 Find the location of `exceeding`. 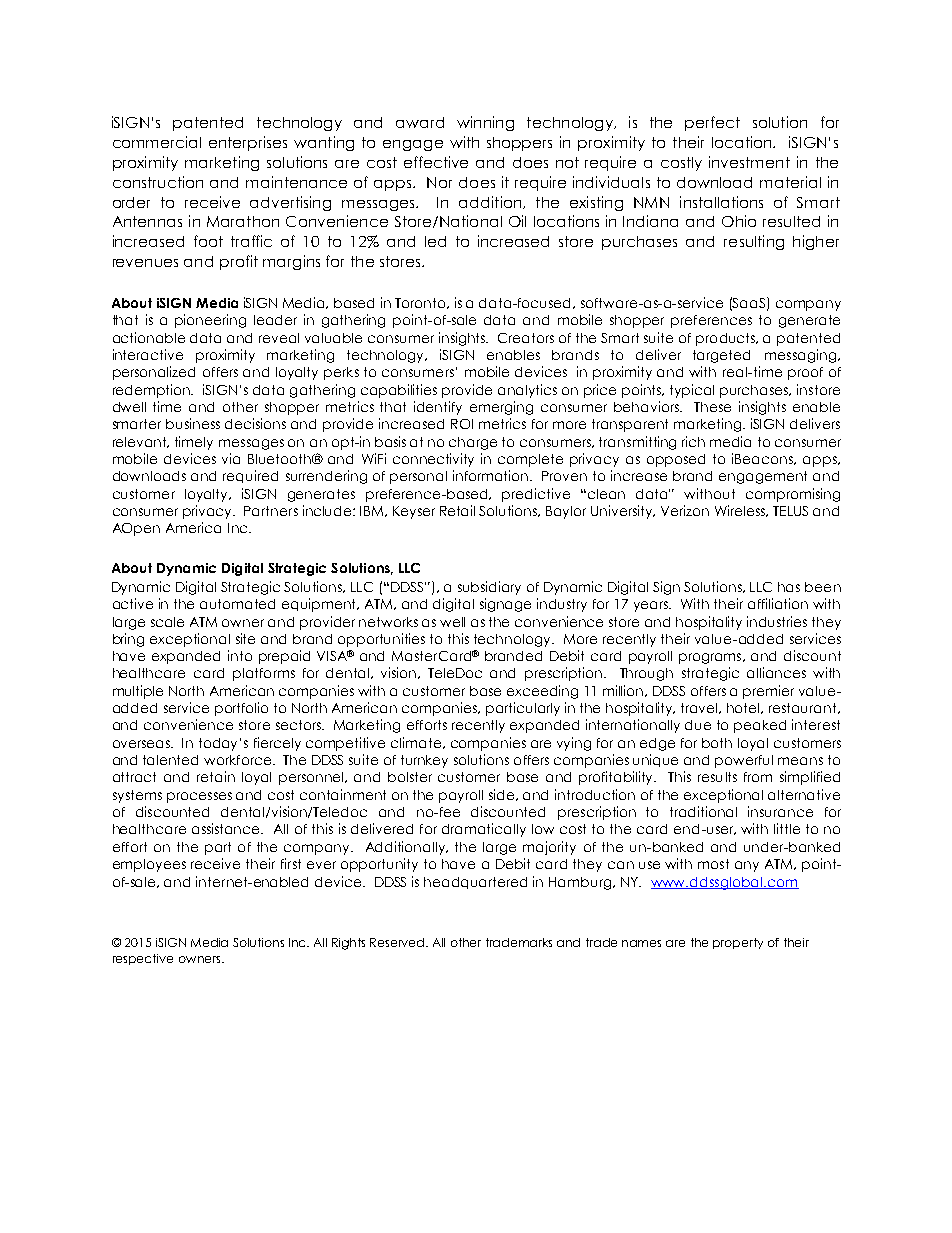

exceeding is located at coordinates (542, 692).
